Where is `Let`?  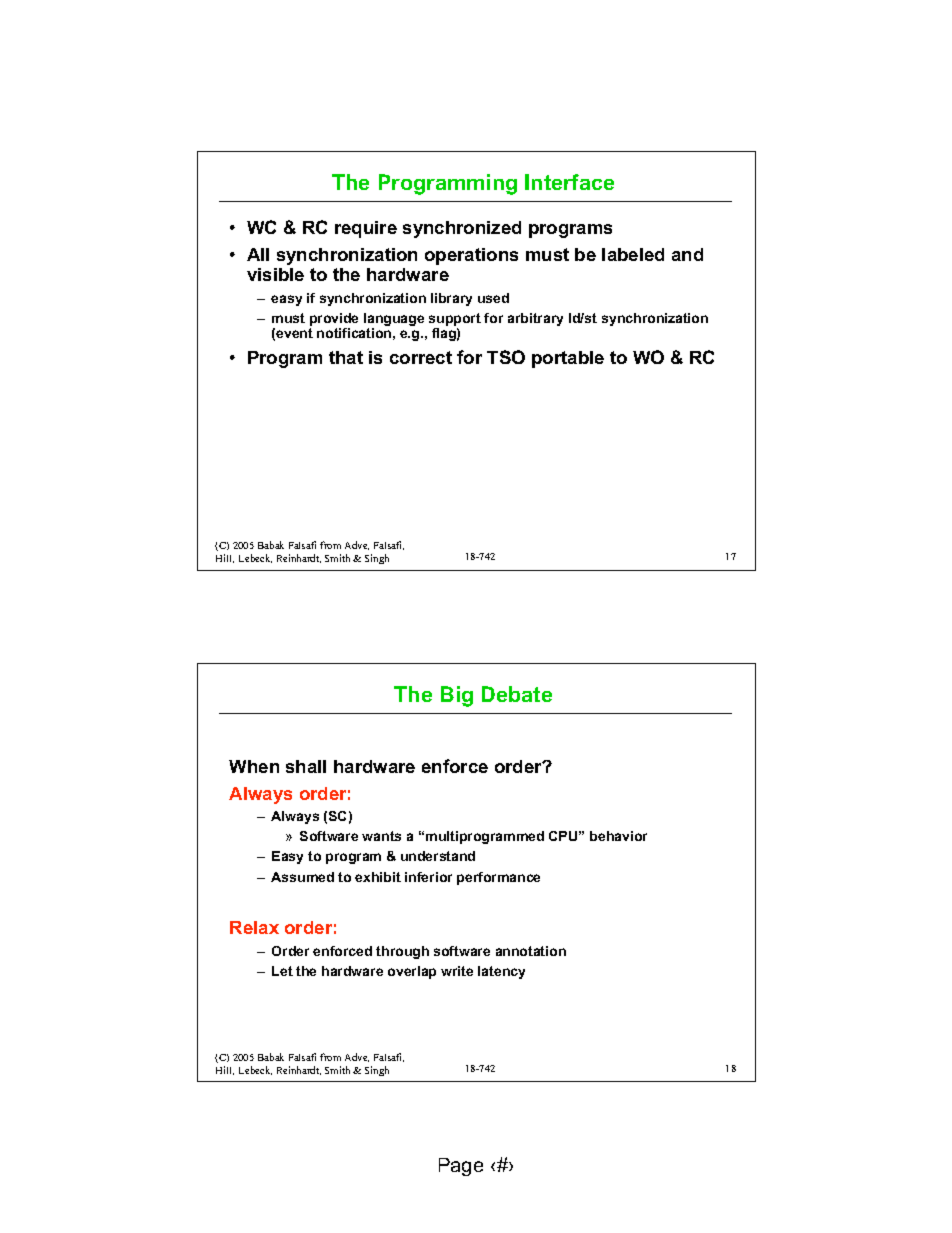 Let is located at coordinates (282, 971).
